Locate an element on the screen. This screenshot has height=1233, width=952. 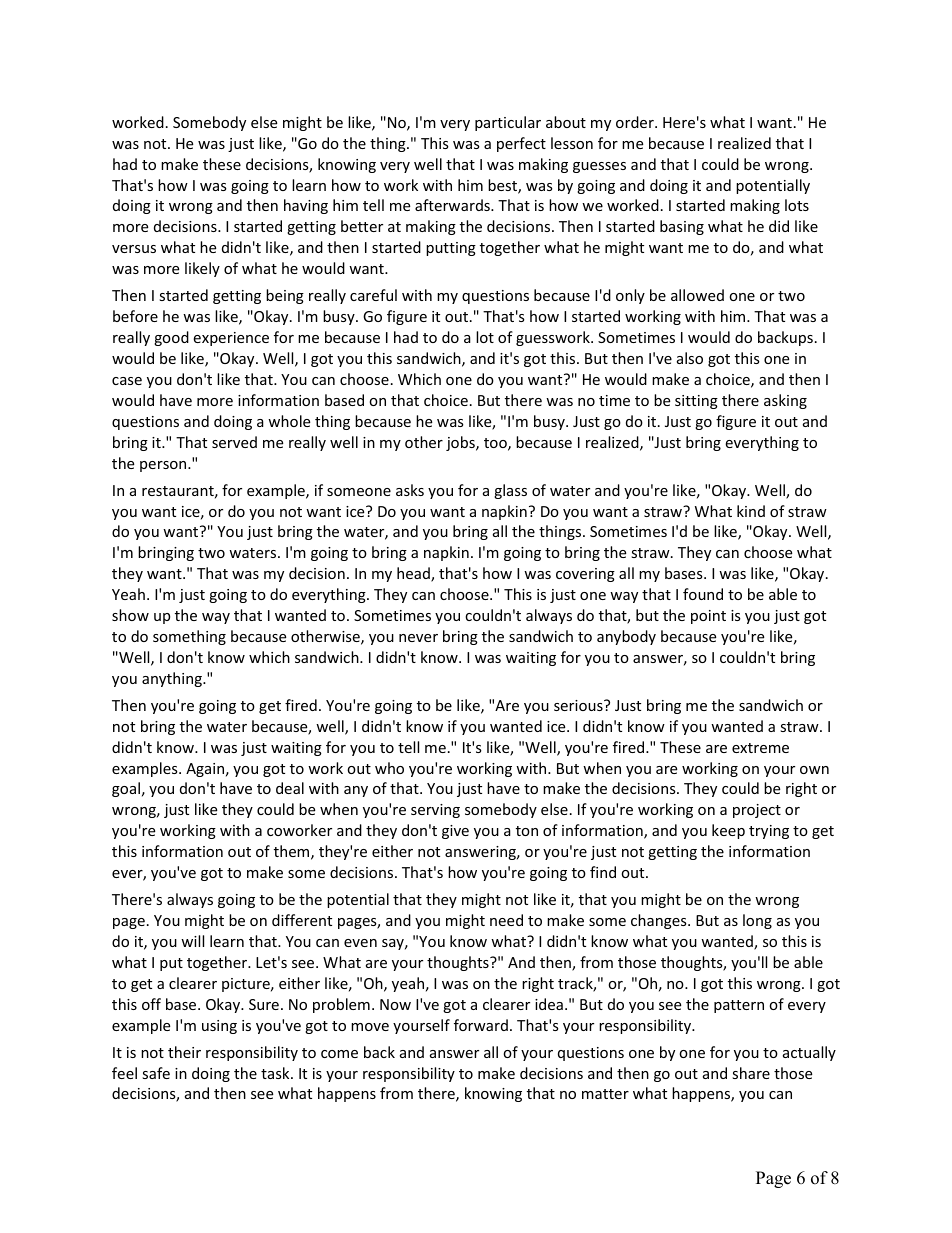
point is located at coordinates (708, 617).
